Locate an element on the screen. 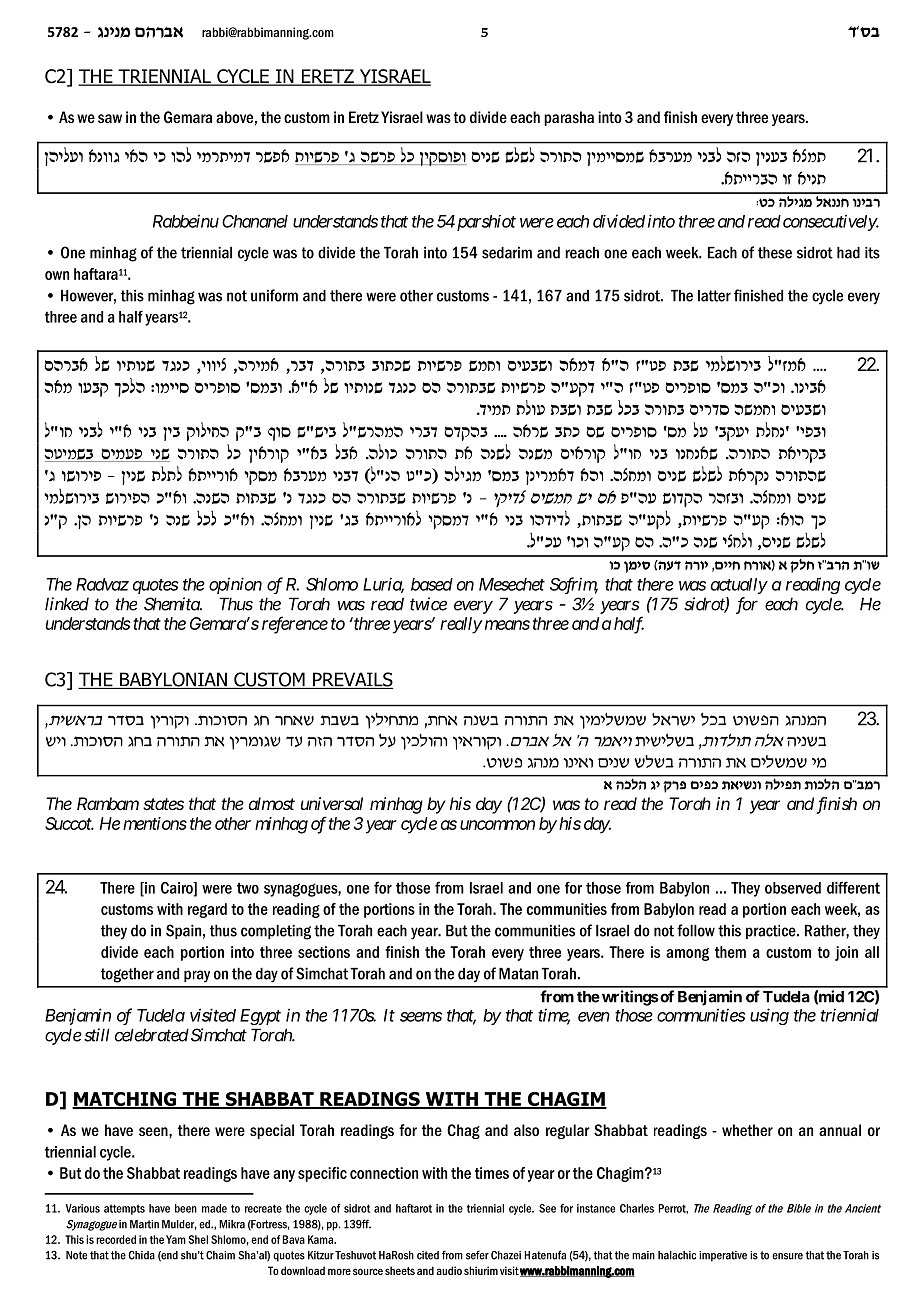 This screenshot has width=924, height=1308. Yam is located at coordinates (176, 1239).
